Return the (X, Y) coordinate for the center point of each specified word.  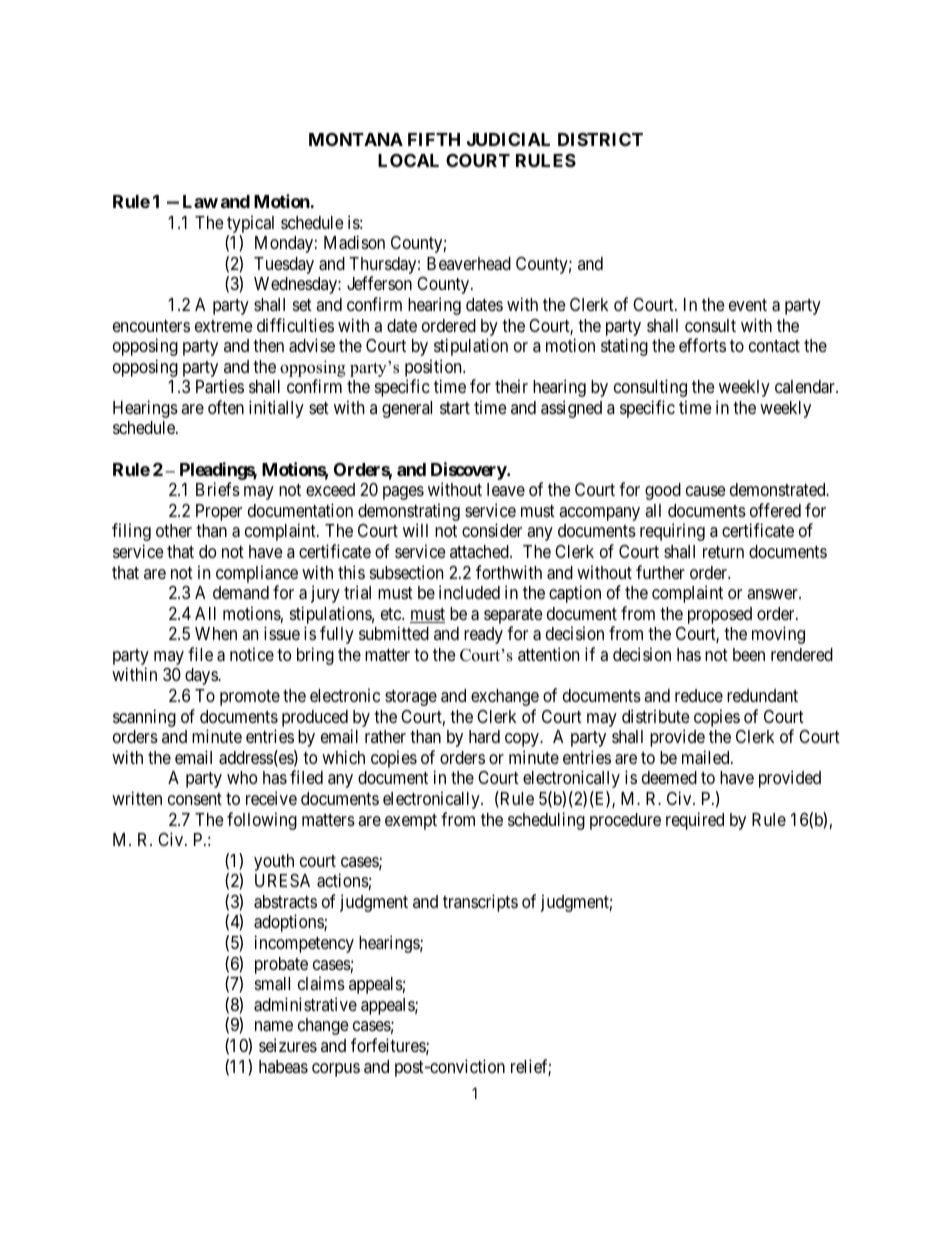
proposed (720, 615)
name (274, 1026)
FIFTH (434, 139)
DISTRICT (600, 139)
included (469, 592)
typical (250, 224)
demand (241, 592)
